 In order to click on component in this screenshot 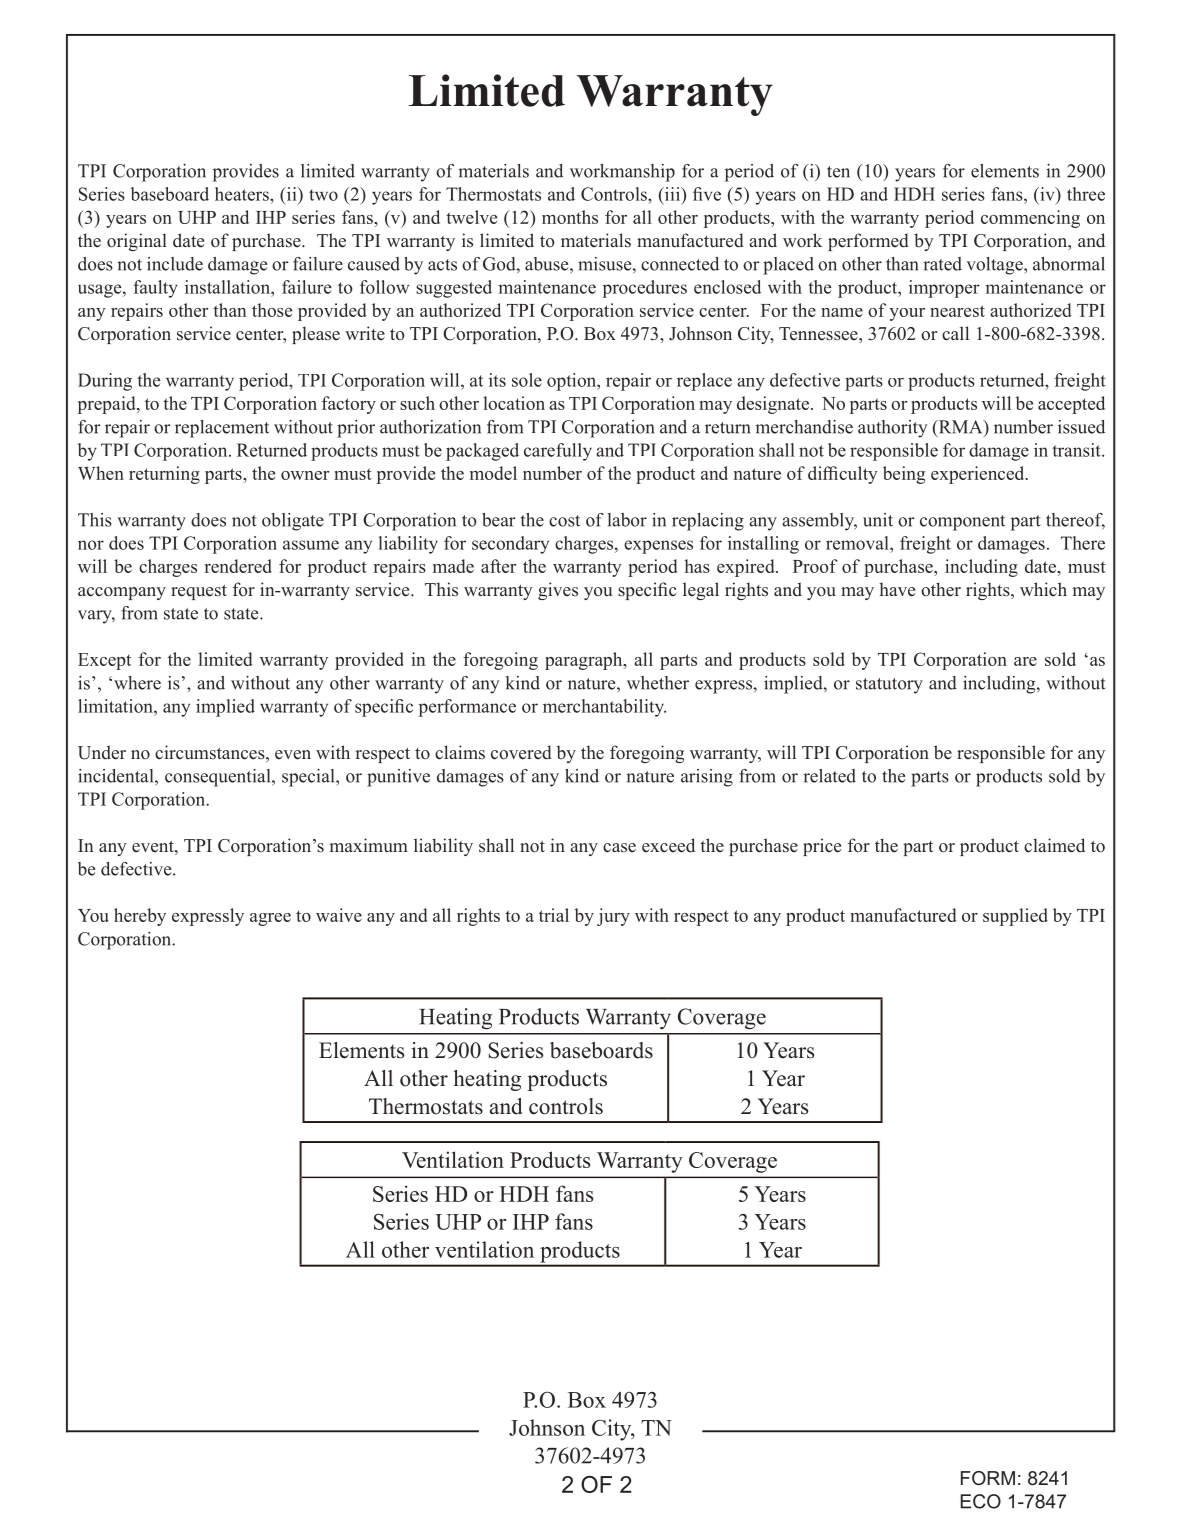, I will do `click(962, 523)`.
